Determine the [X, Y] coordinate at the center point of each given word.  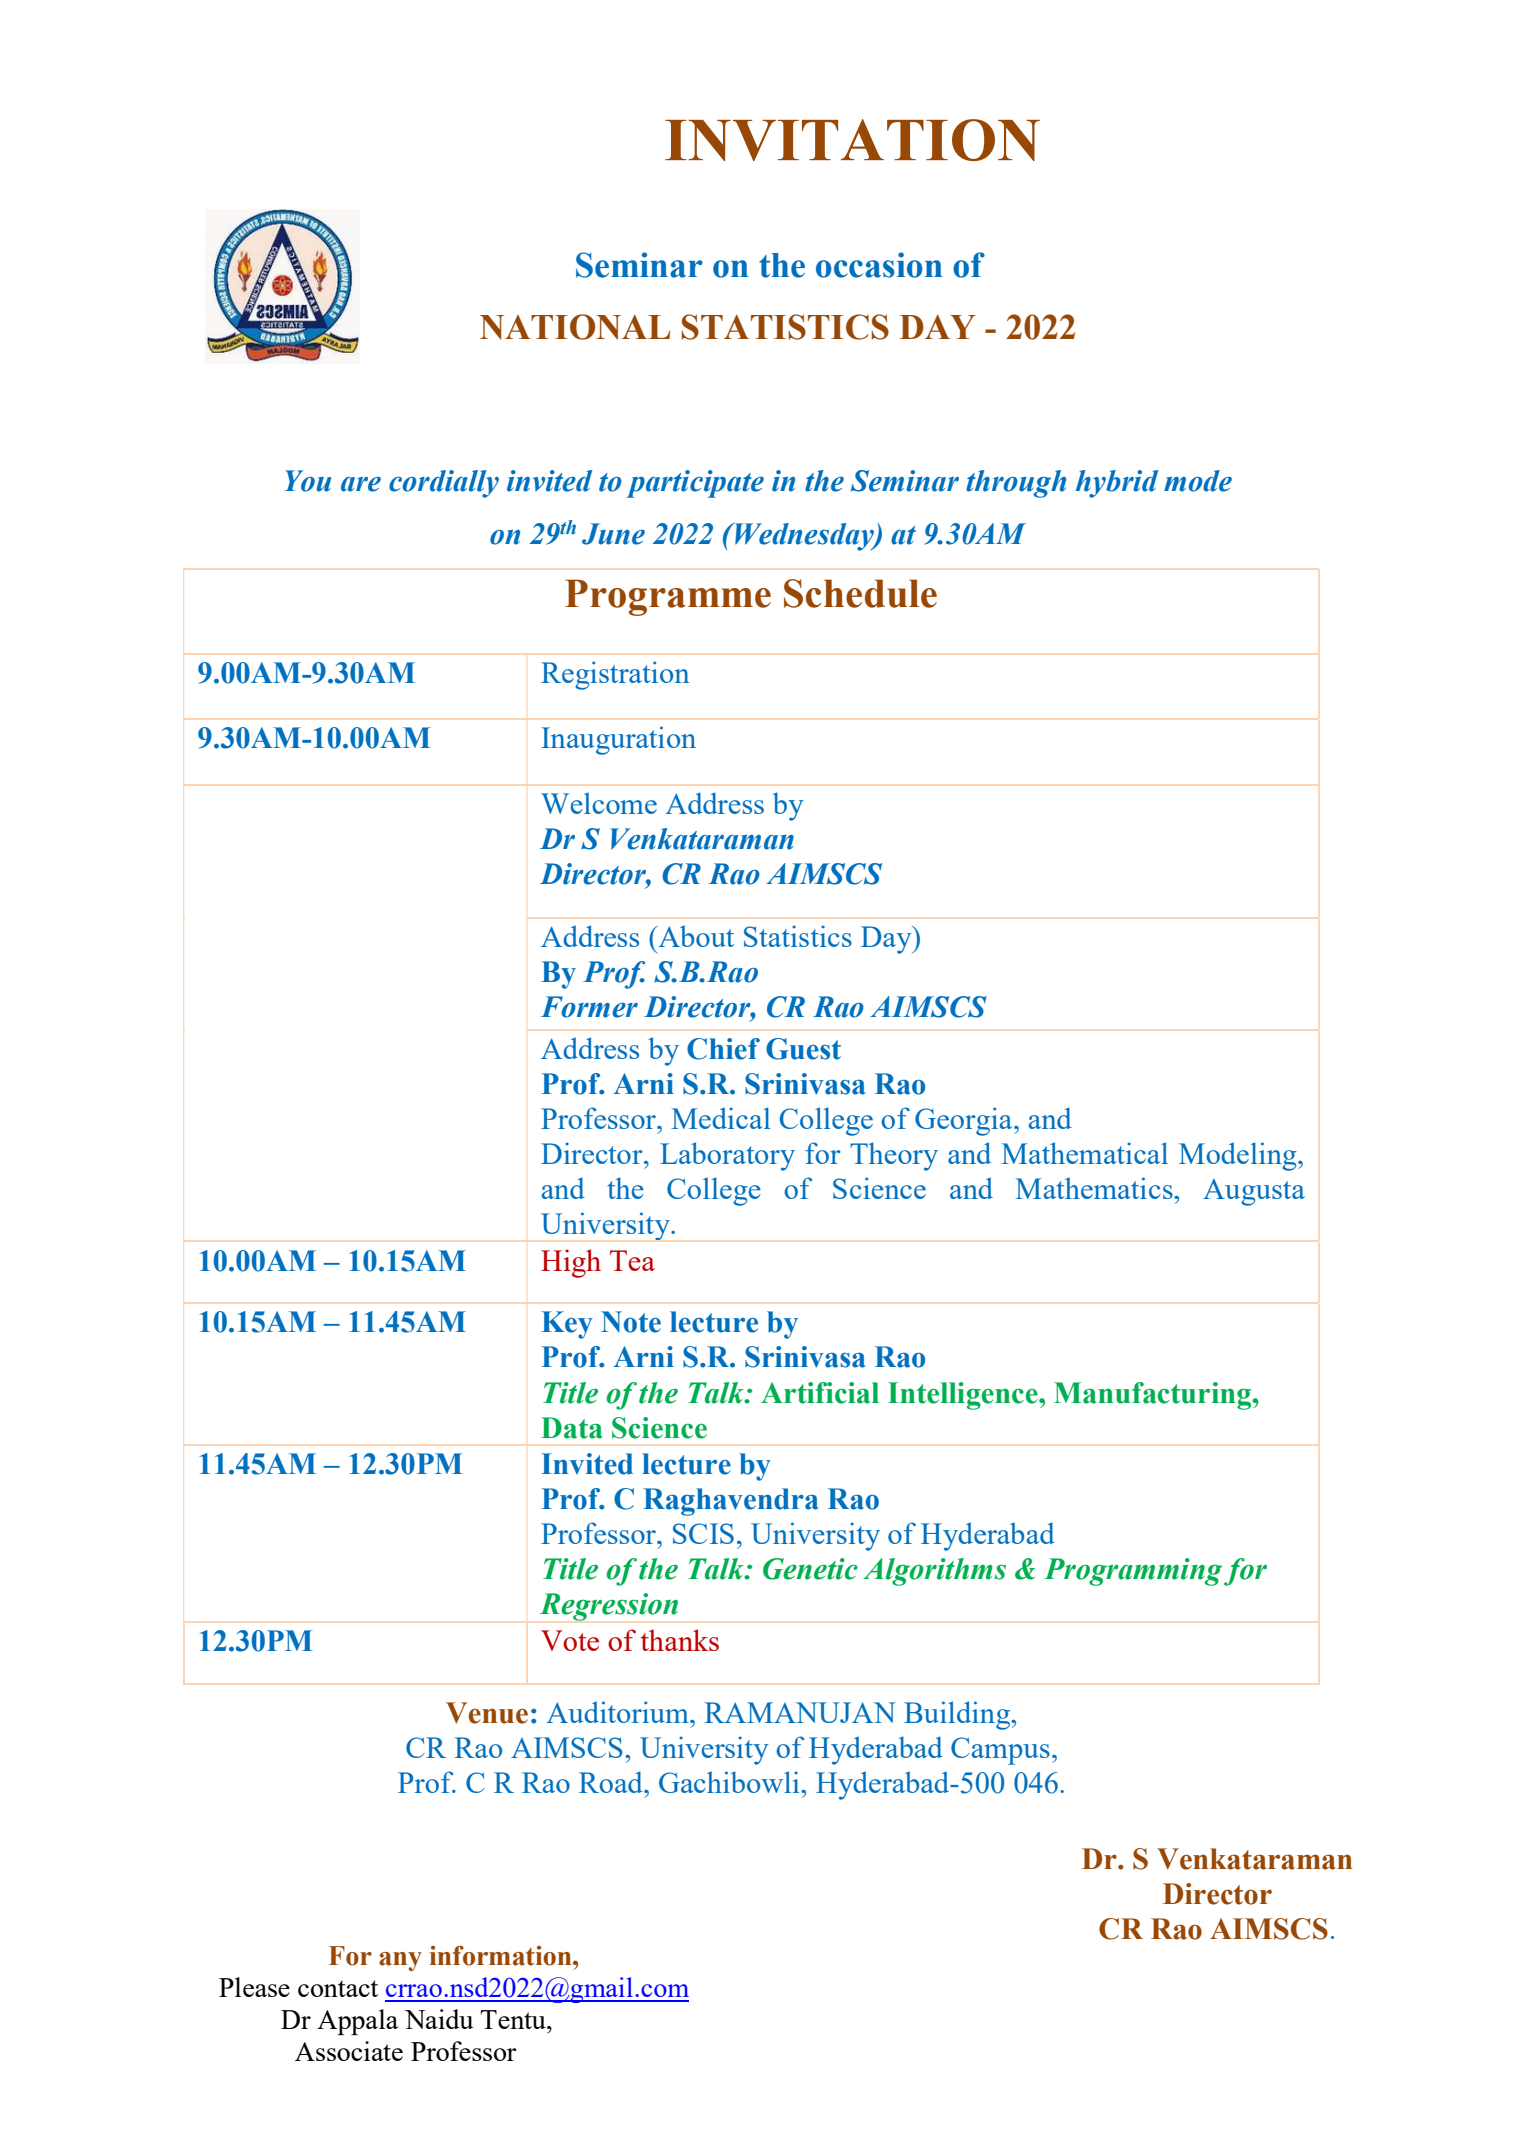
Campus [1000, 1751]
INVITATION [852, 140]
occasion [879, 265]
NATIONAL [575, 327]
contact [338, 1988]
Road [612, 1782]
